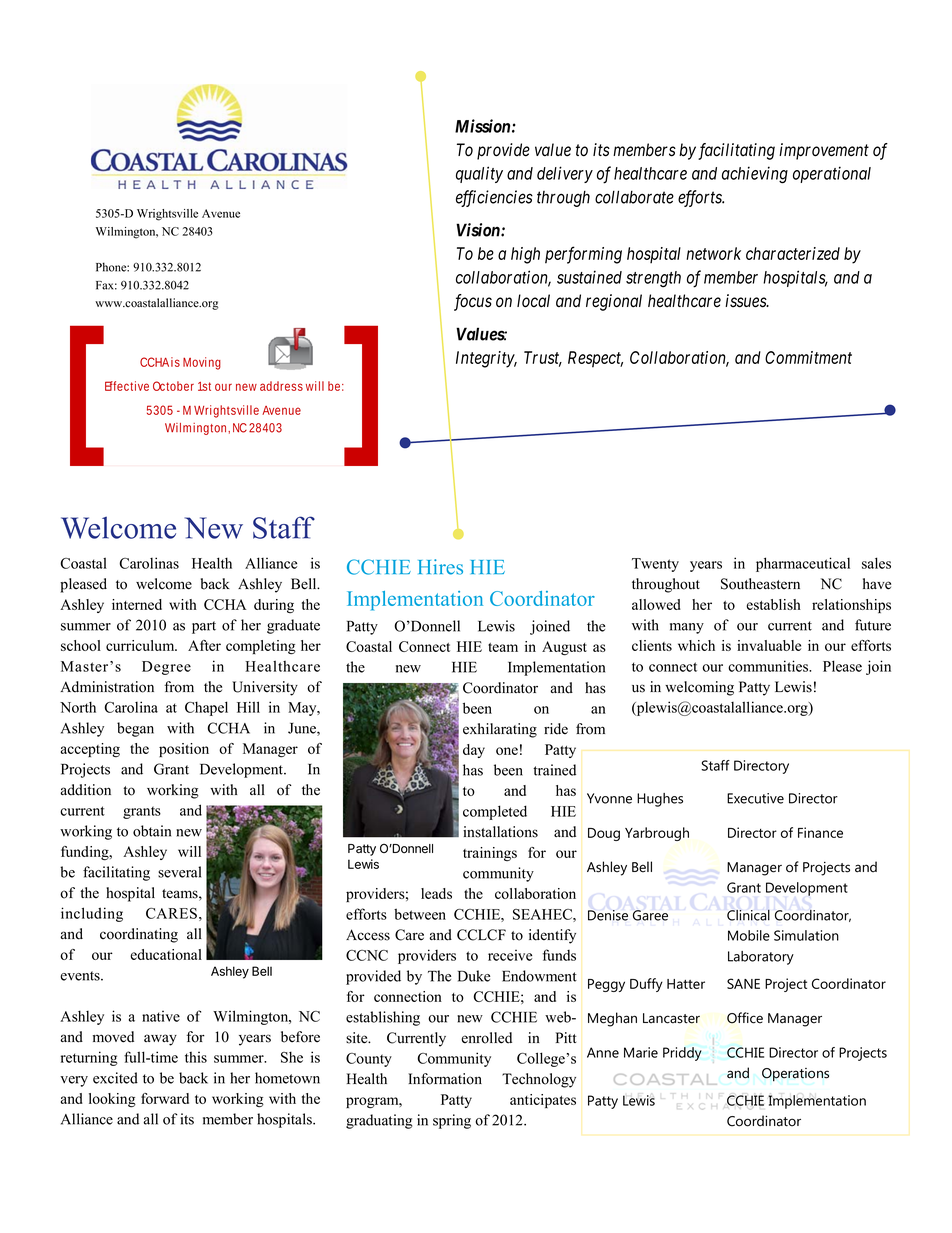 This document has height=1233, width=952. What do you see at coordinates (445, 1079) in the document?
I see `Information` at bounding box center [445, 1079].
